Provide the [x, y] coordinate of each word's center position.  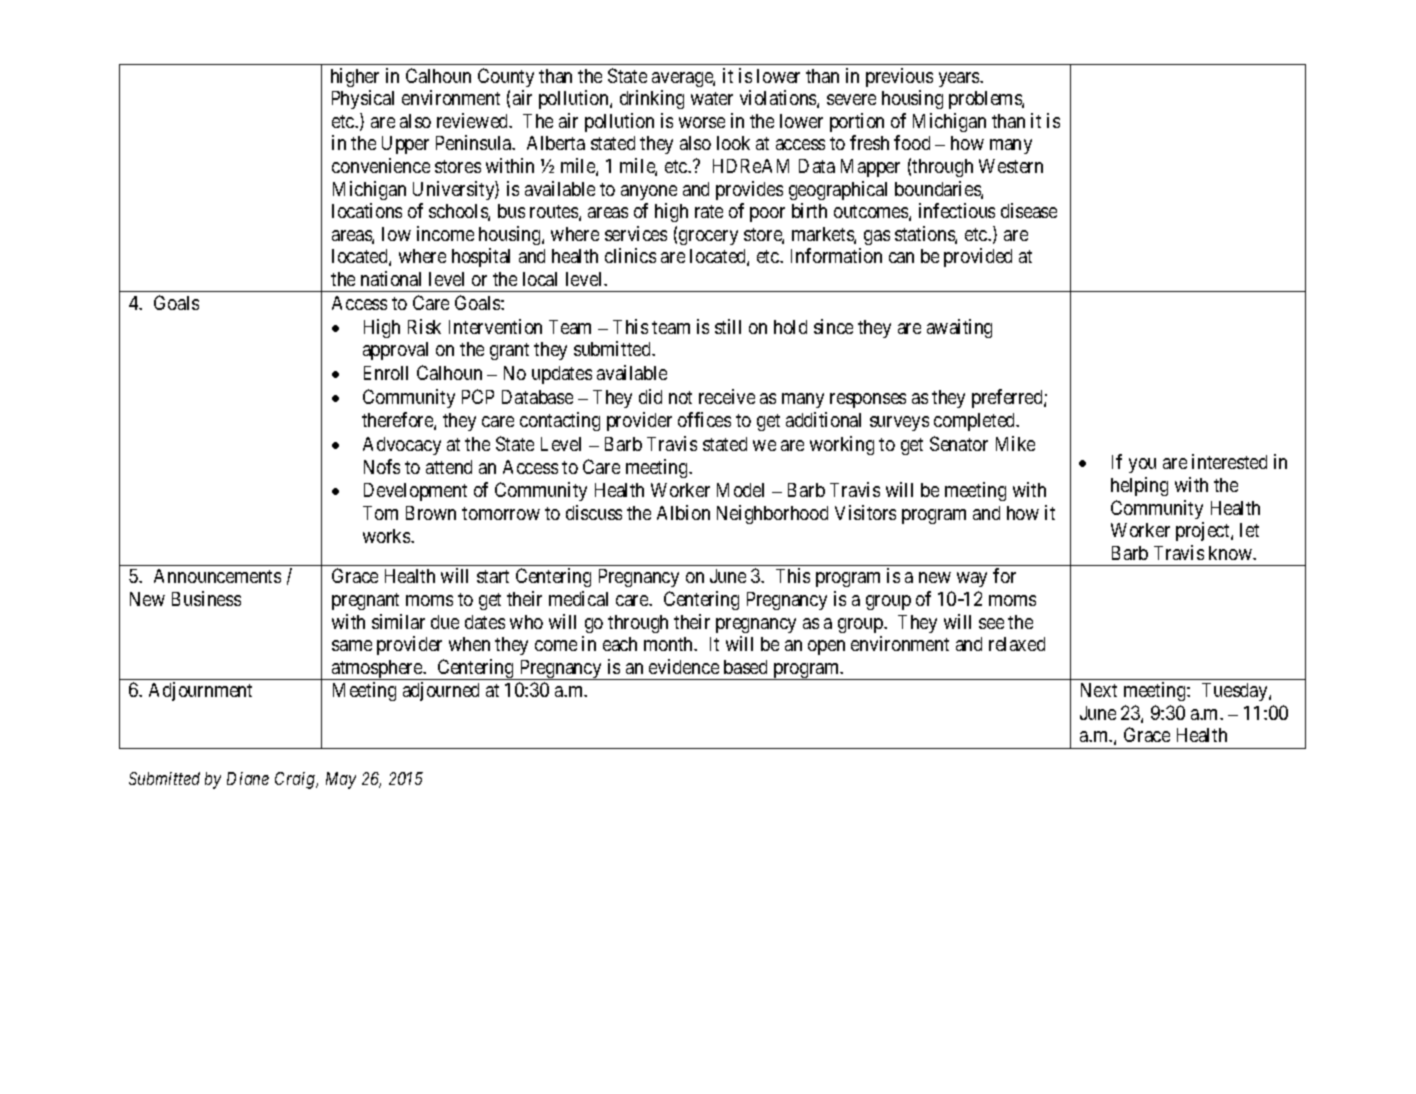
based [745, 667]
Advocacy [402, 446]
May [341, 780]
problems [986, 100]
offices [704, 419]
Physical [363, 99]
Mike [1015, 443]
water [712, 98]
